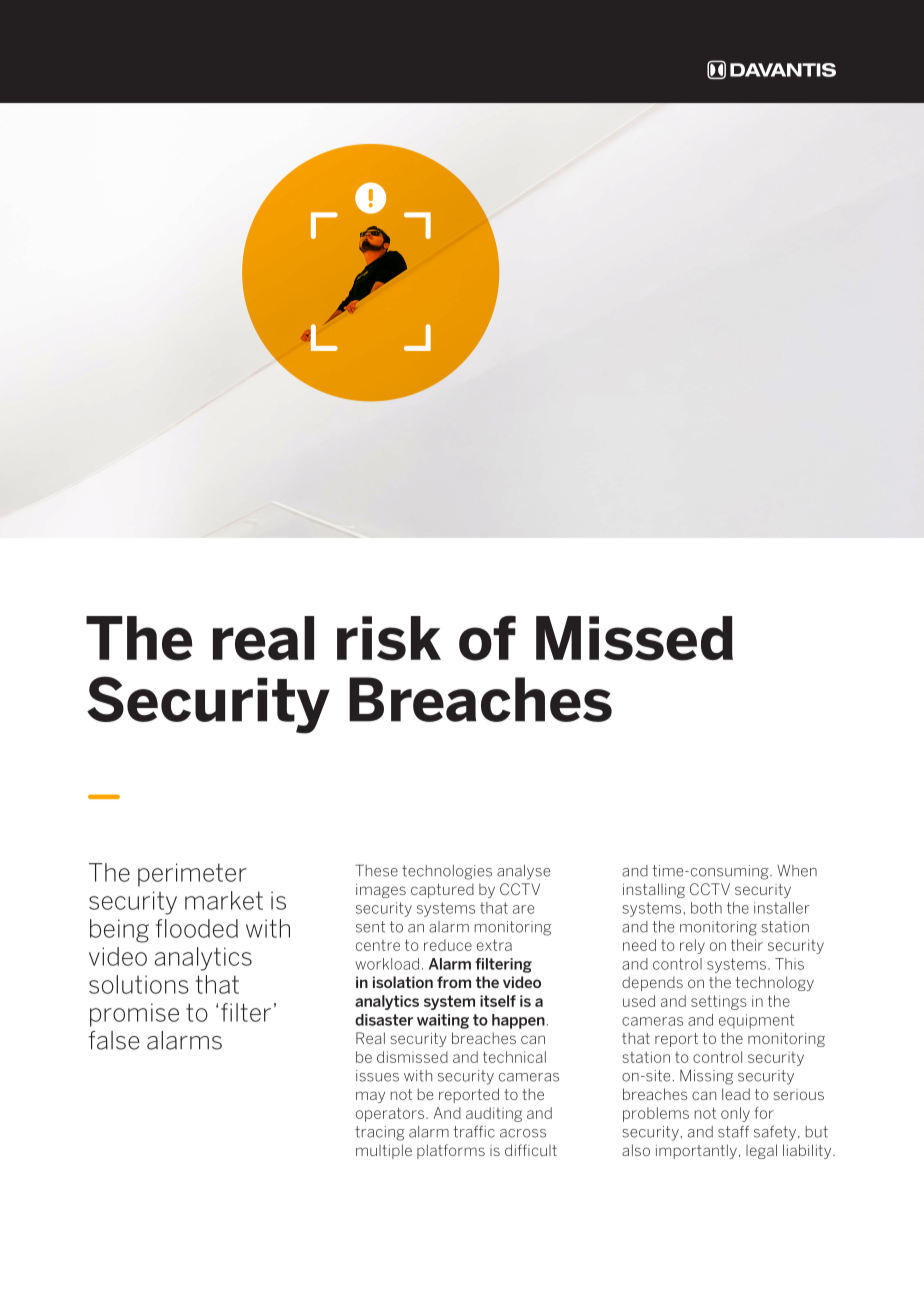  Describe the element at coordinates (389, 638) in the screenshot. I see `risk` at that location.
